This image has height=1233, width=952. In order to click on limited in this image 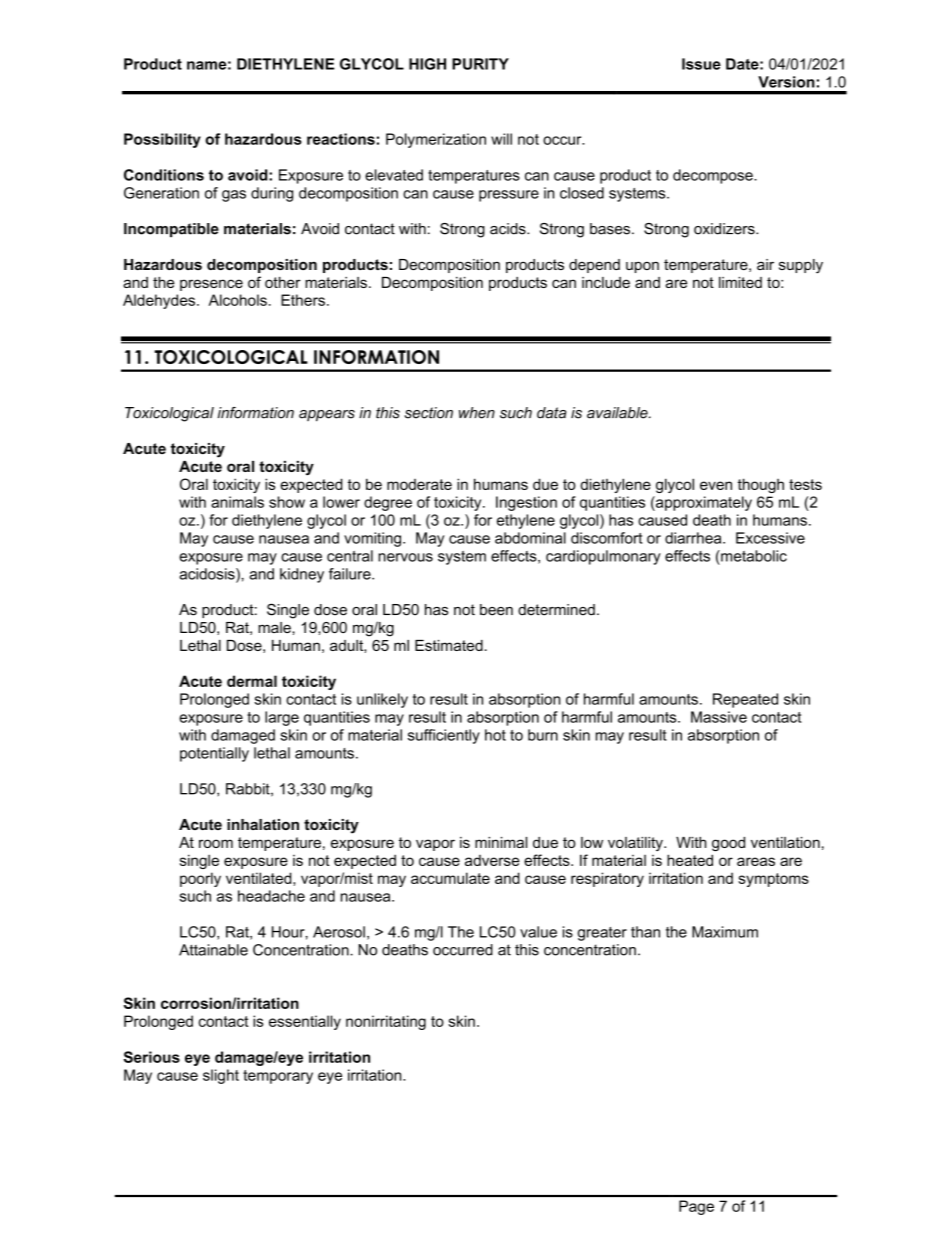, I will do `click(740, 282)`.
